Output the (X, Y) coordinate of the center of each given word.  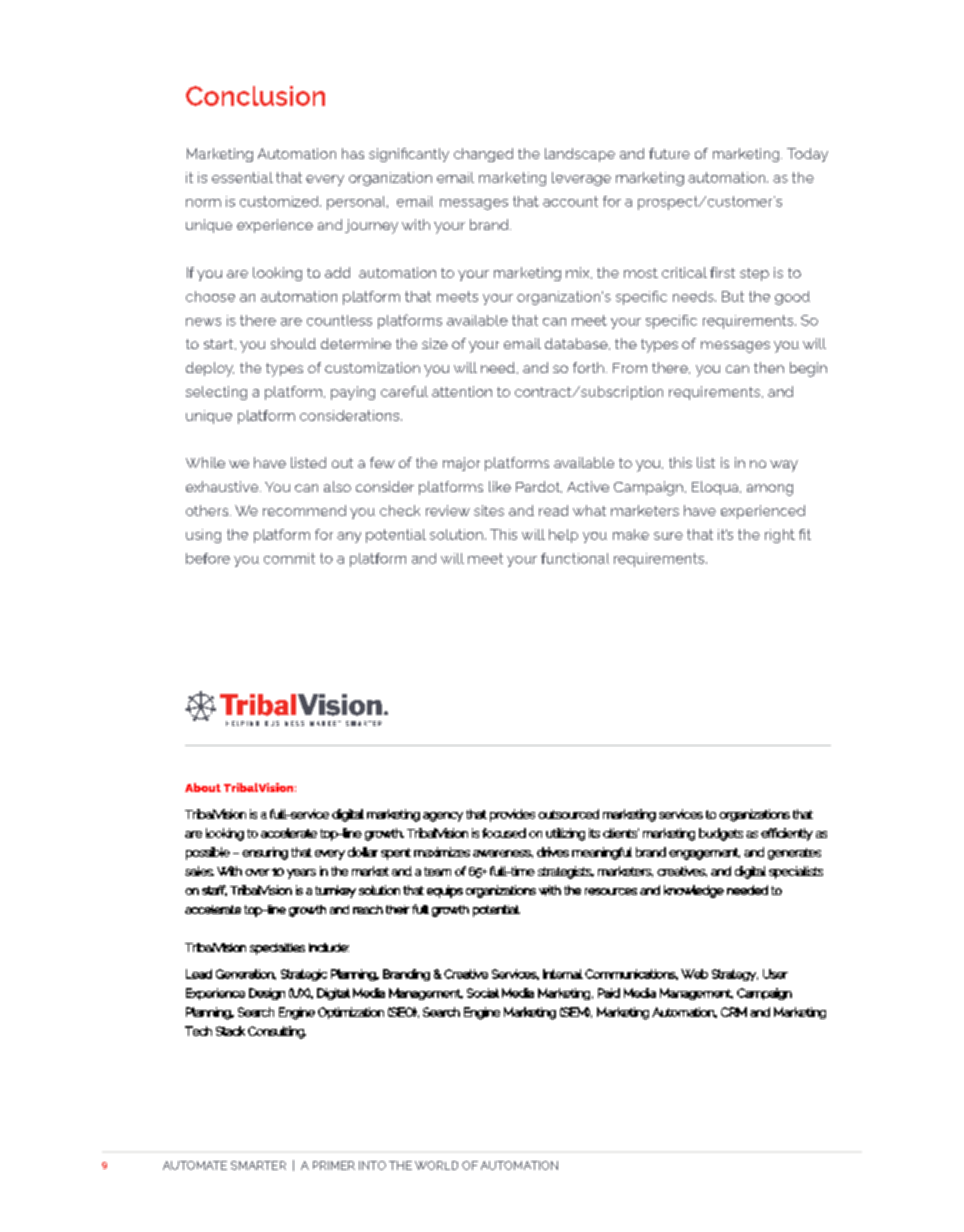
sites (489, 510)
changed (483, 155)
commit (289, 558)
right (780, 536)
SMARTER (258, 1165)
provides (512, 815)
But (733, 296)
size (435, 343)
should (293, 343)
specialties (277, 949)
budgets (721, 834)
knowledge (694, 891)
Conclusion (255, 96)
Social (483, 993)
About (203, 787)
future (669, 153)
